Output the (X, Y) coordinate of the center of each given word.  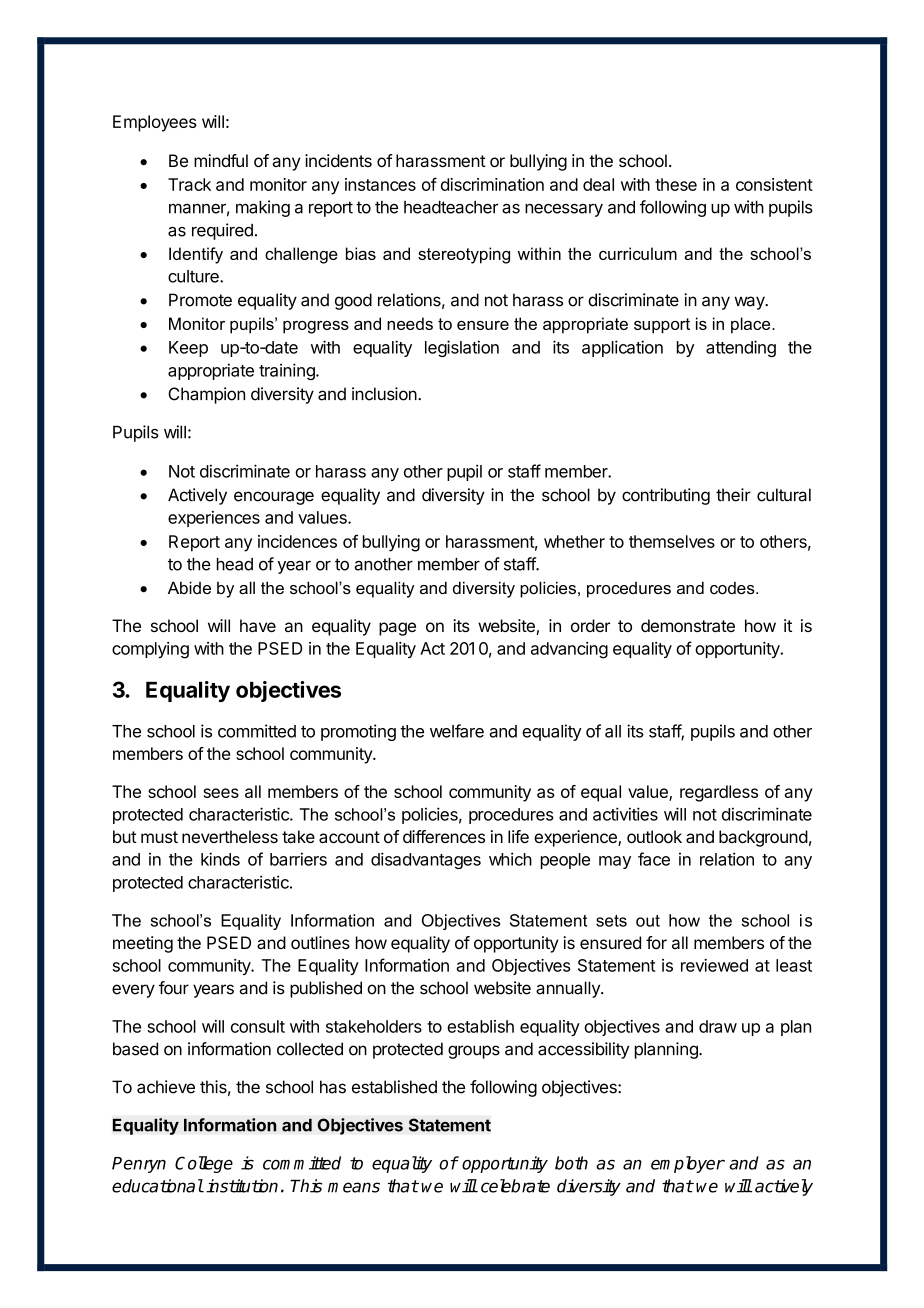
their (733, 495)
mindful (221, 160)
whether (574, 541)
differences (444, 836)
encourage (274, 498)
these (676, 184)
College (204, 1164)
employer (688, 1164)
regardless (719, 793)
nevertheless (230, 836)
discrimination (492, 184)
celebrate (515, 1186)
